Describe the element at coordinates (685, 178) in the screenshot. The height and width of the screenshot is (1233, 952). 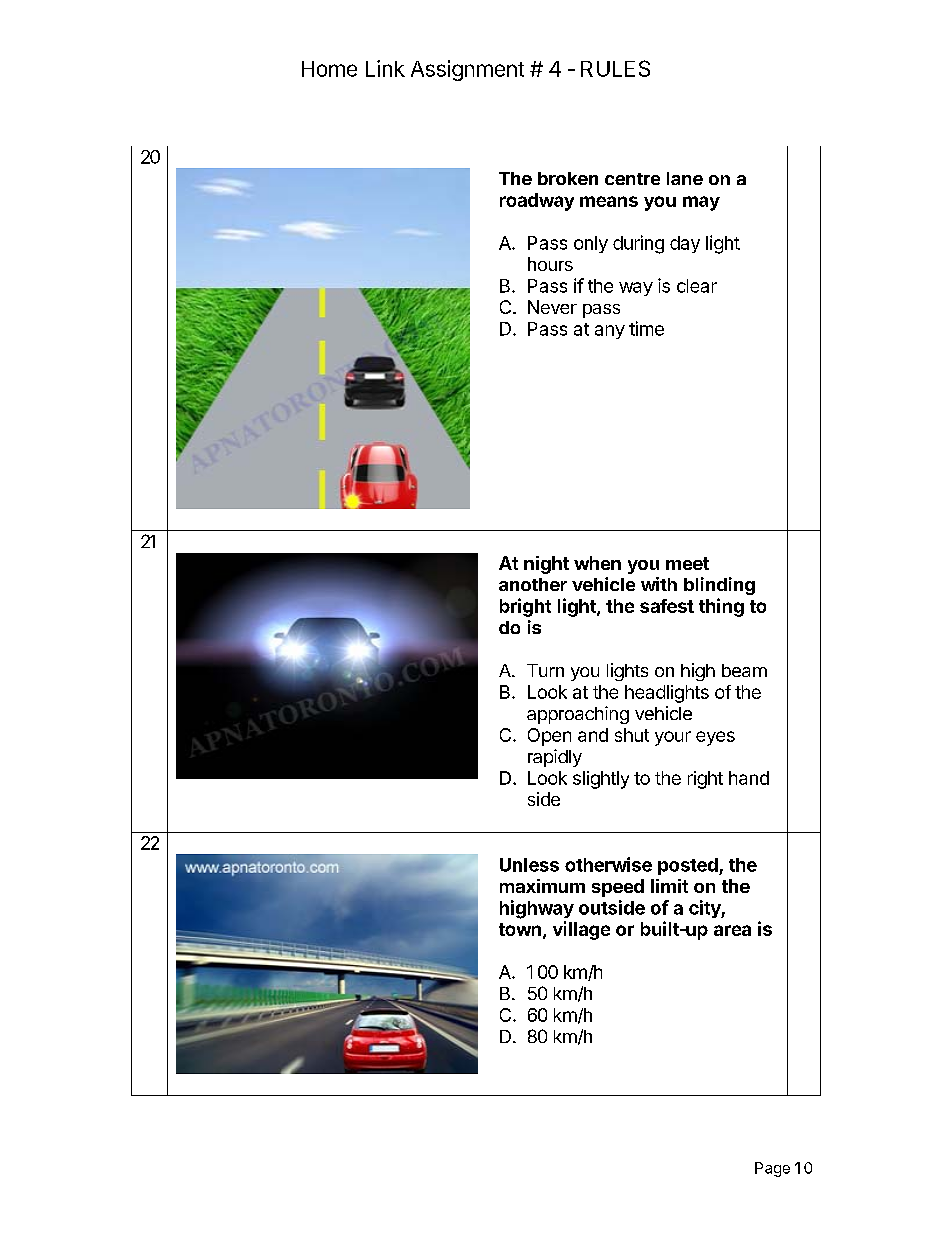
I see `lane` at that location.
